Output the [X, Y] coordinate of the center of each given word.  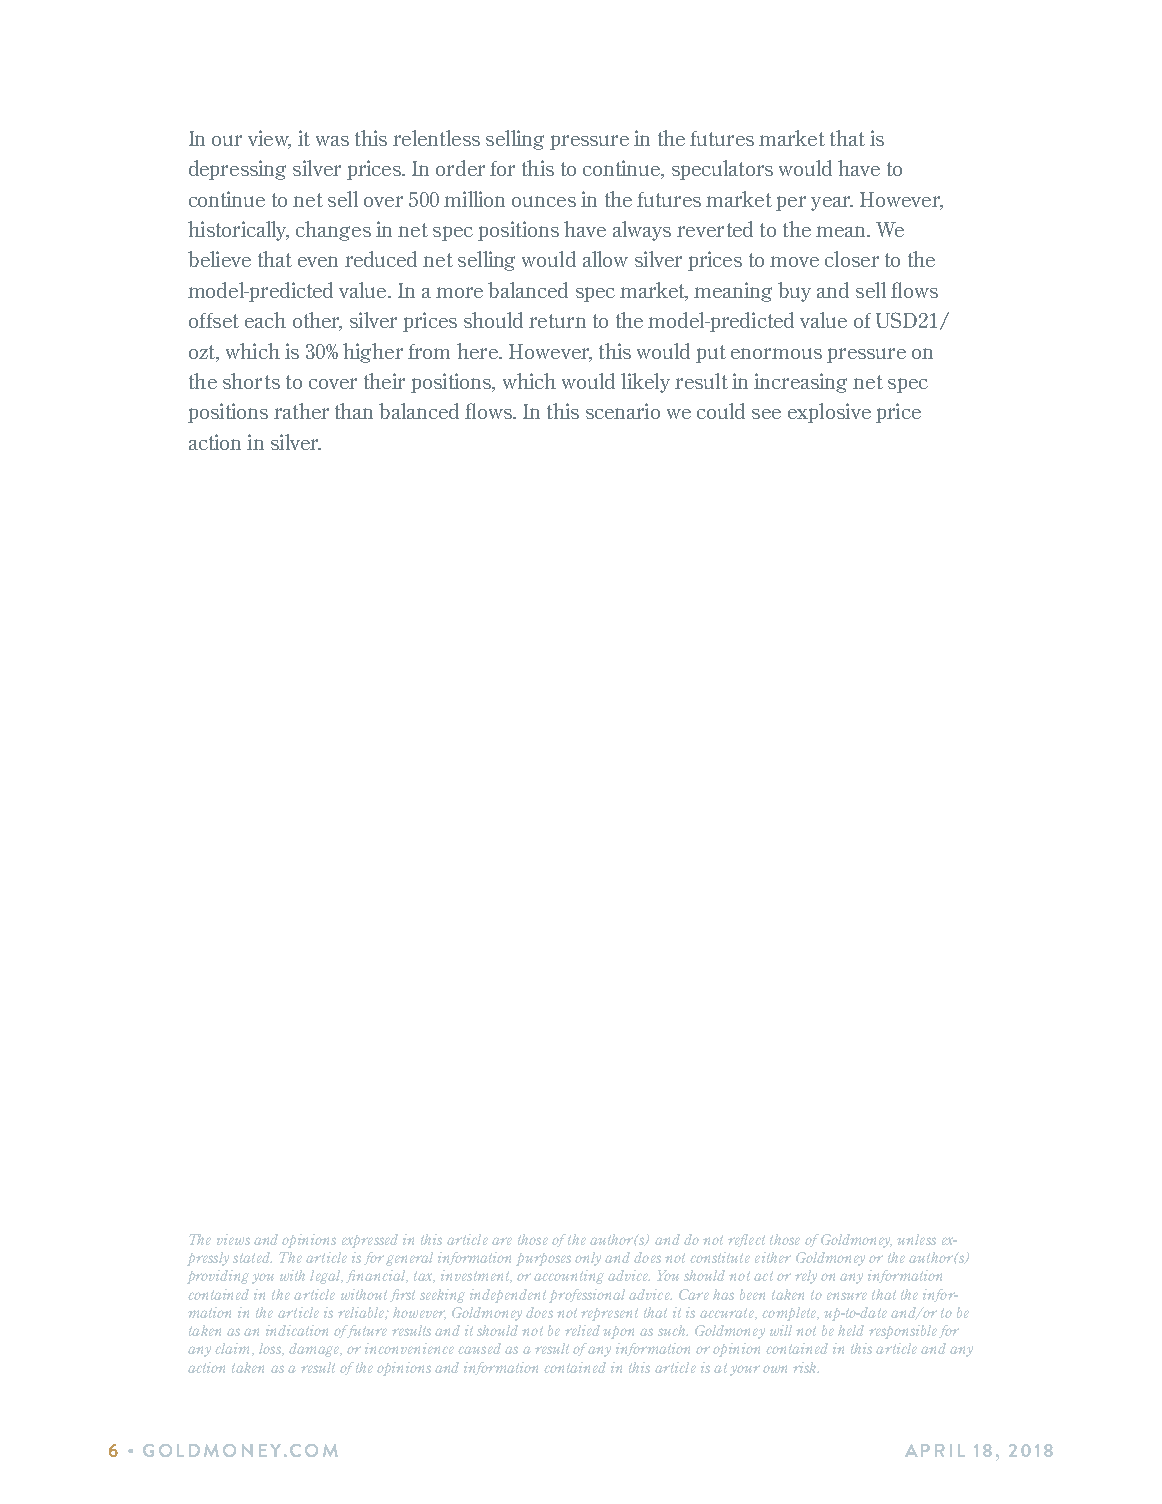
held [851, 1330]
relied [582, 1330]
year [832, 203]
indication [297, 1330]
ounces [544, 201]
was [332, 141]
